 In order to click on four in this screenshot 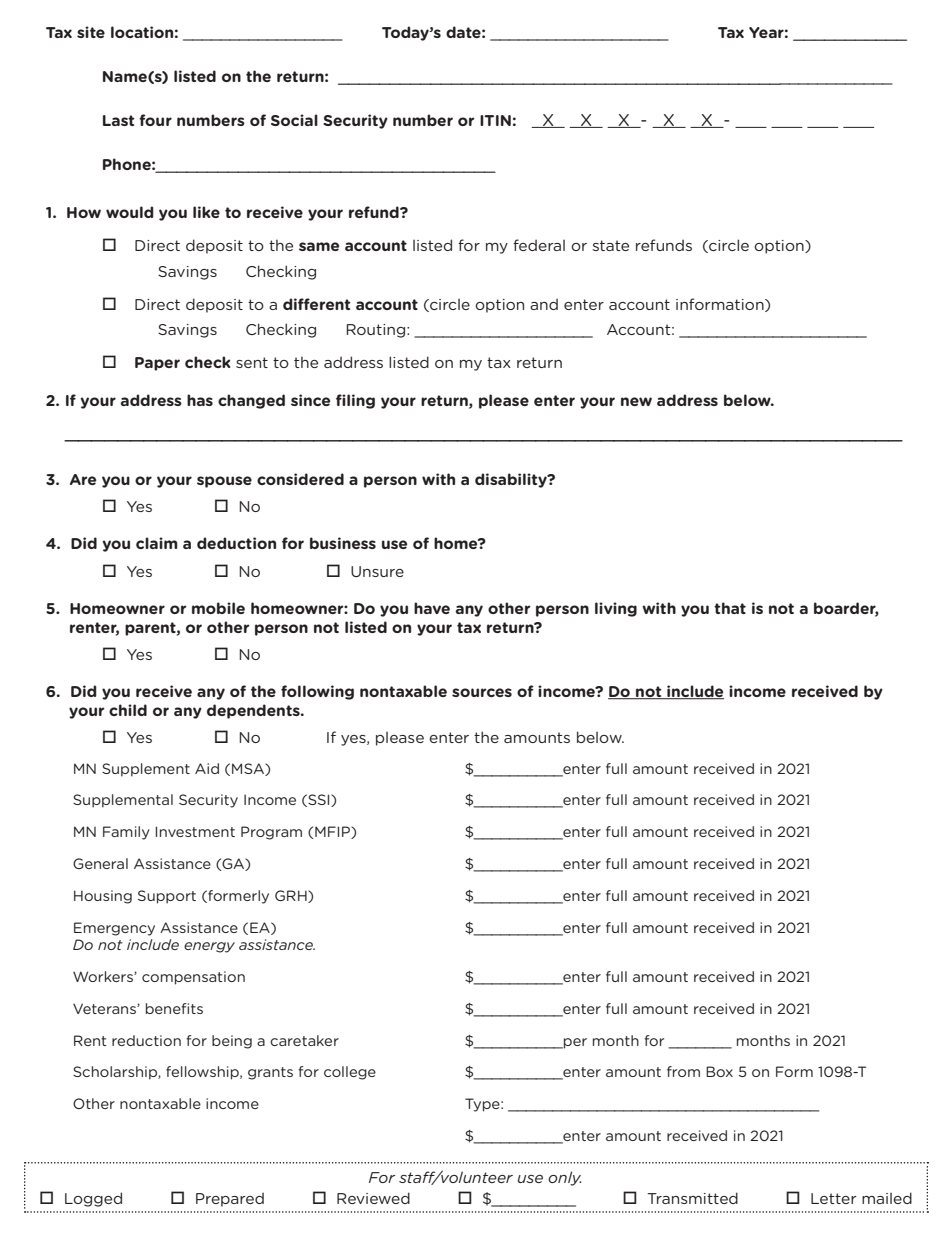, I will do `click(155, 120)`.
